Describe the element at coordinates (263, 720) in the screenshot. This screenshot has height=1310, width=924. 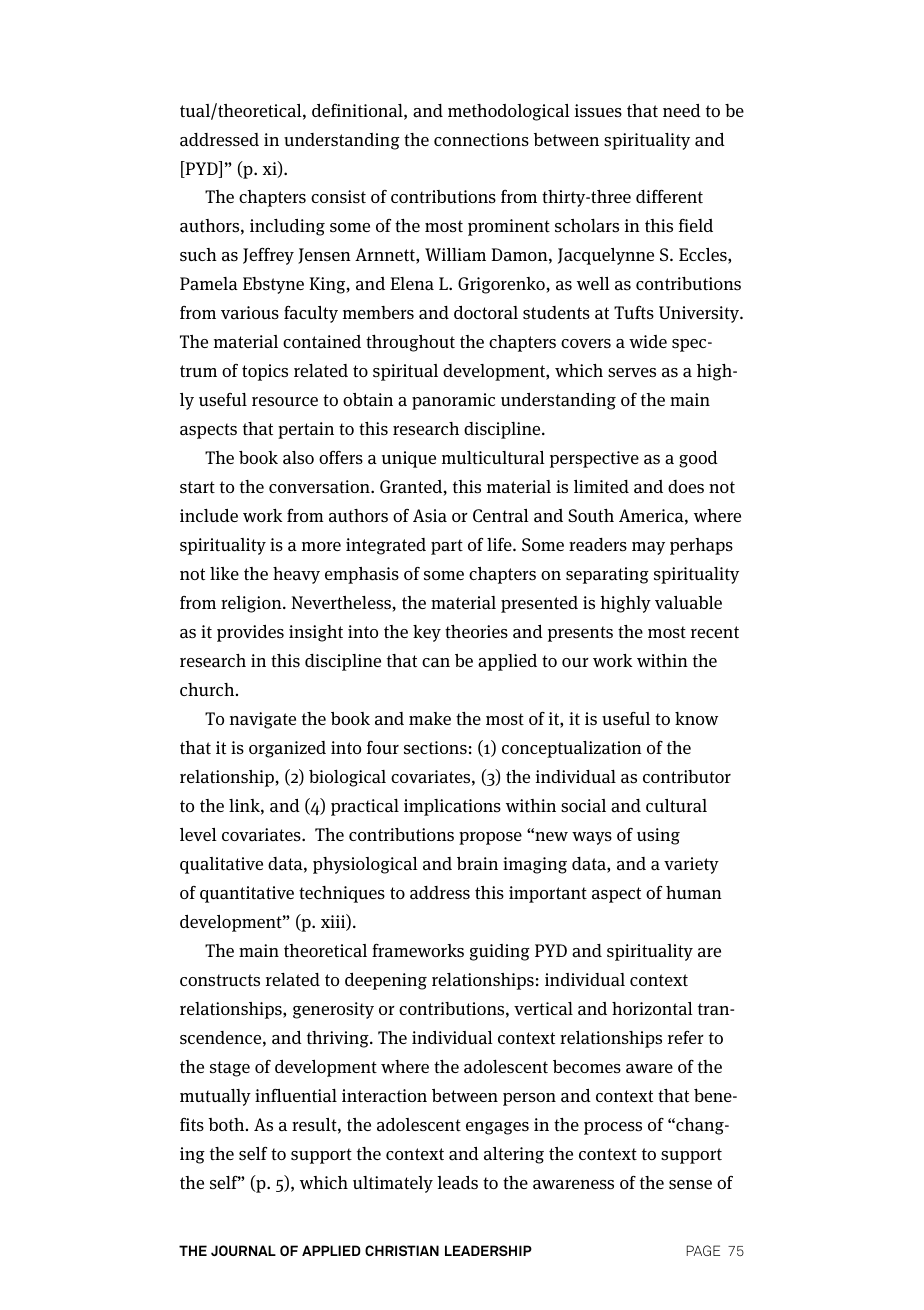
I see `navigate` at that location.
